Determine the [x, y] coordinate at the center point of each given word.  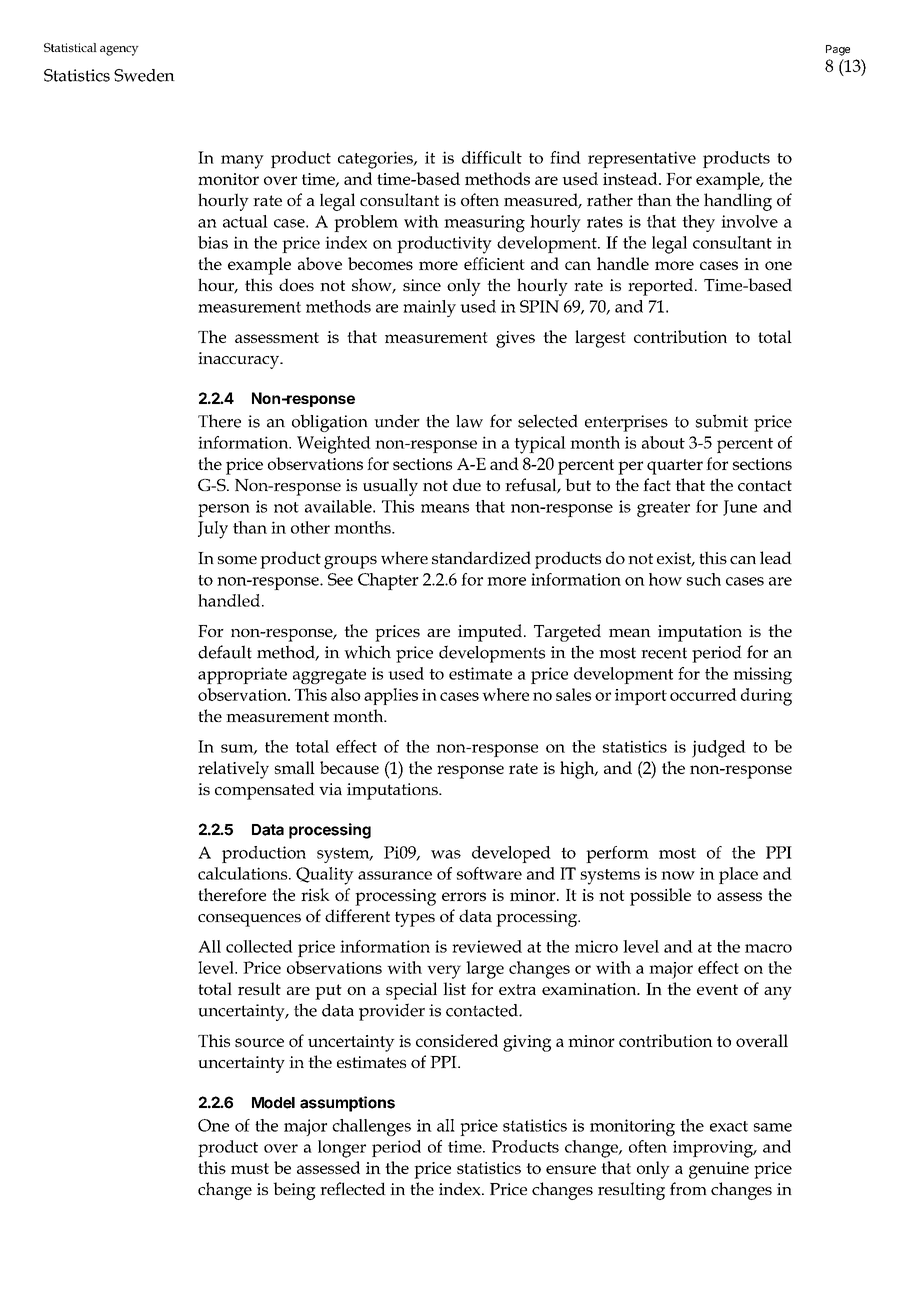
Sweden [144, 75]
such [704, 579]
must [250, 1168]
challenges [371, 1127]
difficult [492, 157]
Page [838, 50]
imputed [490, 633]
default [225, 652]
